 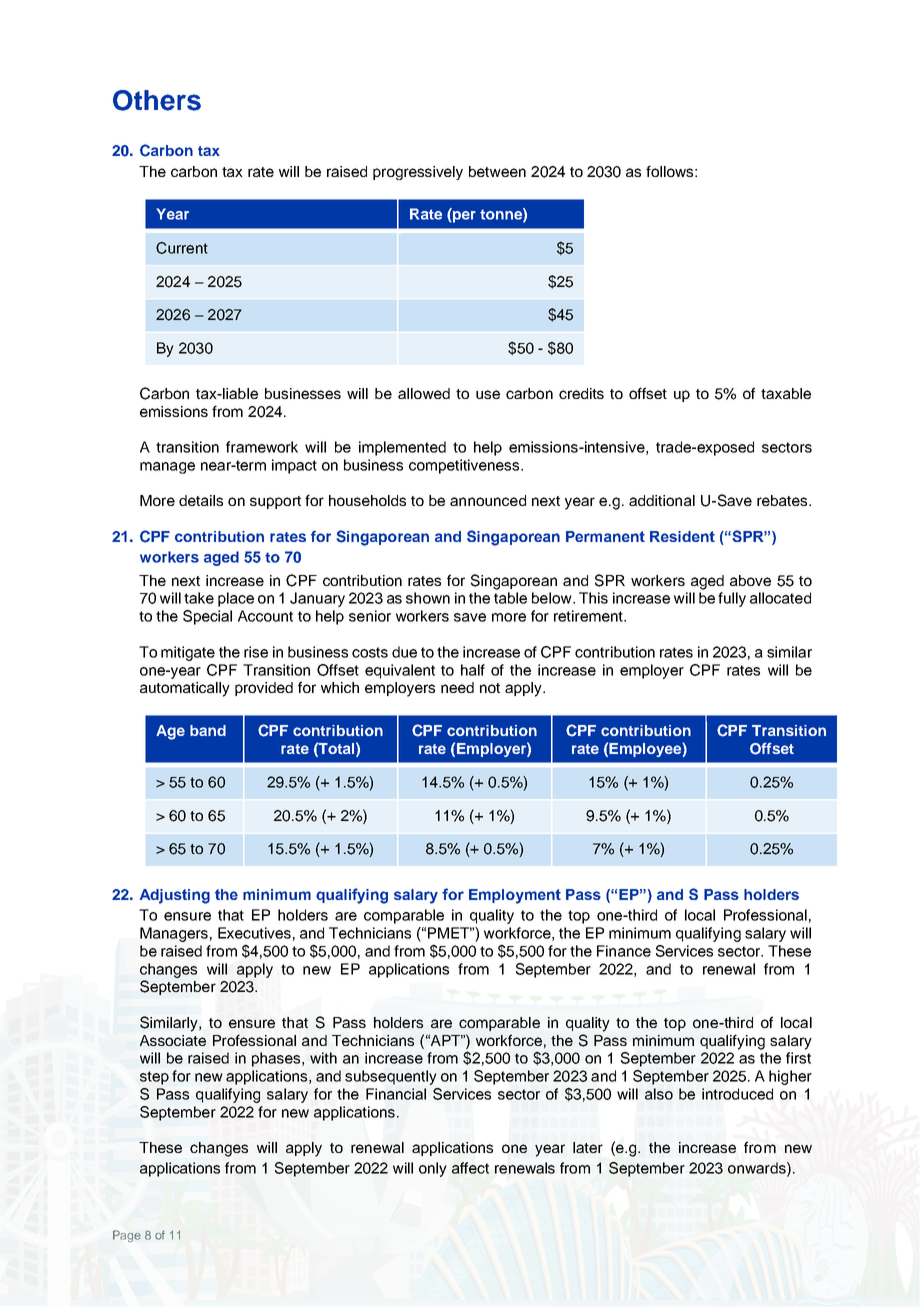 I want to click on between, so click(x=497, y=171).
